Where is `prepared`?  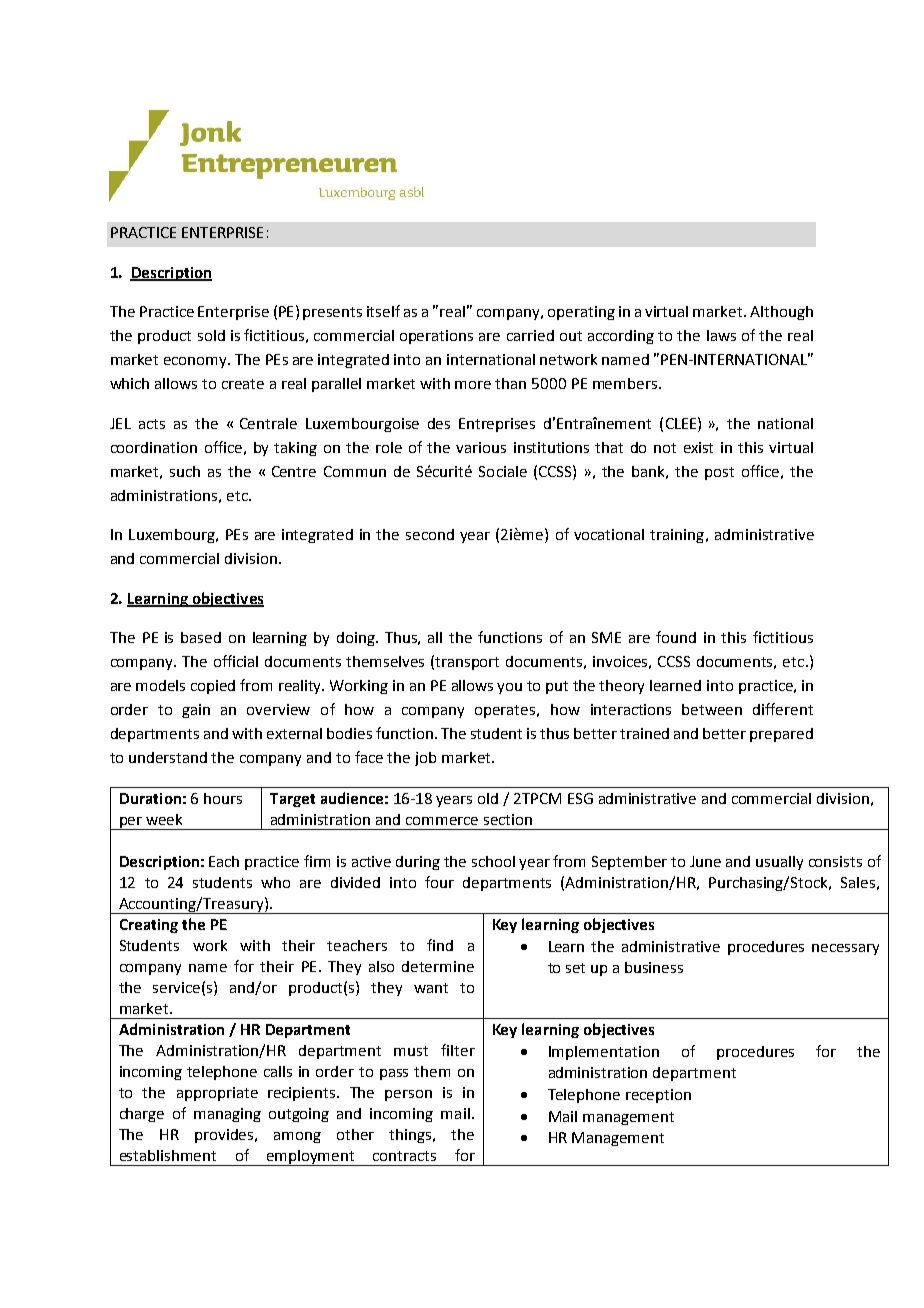 prepared is located at coordinates (781, 735).
